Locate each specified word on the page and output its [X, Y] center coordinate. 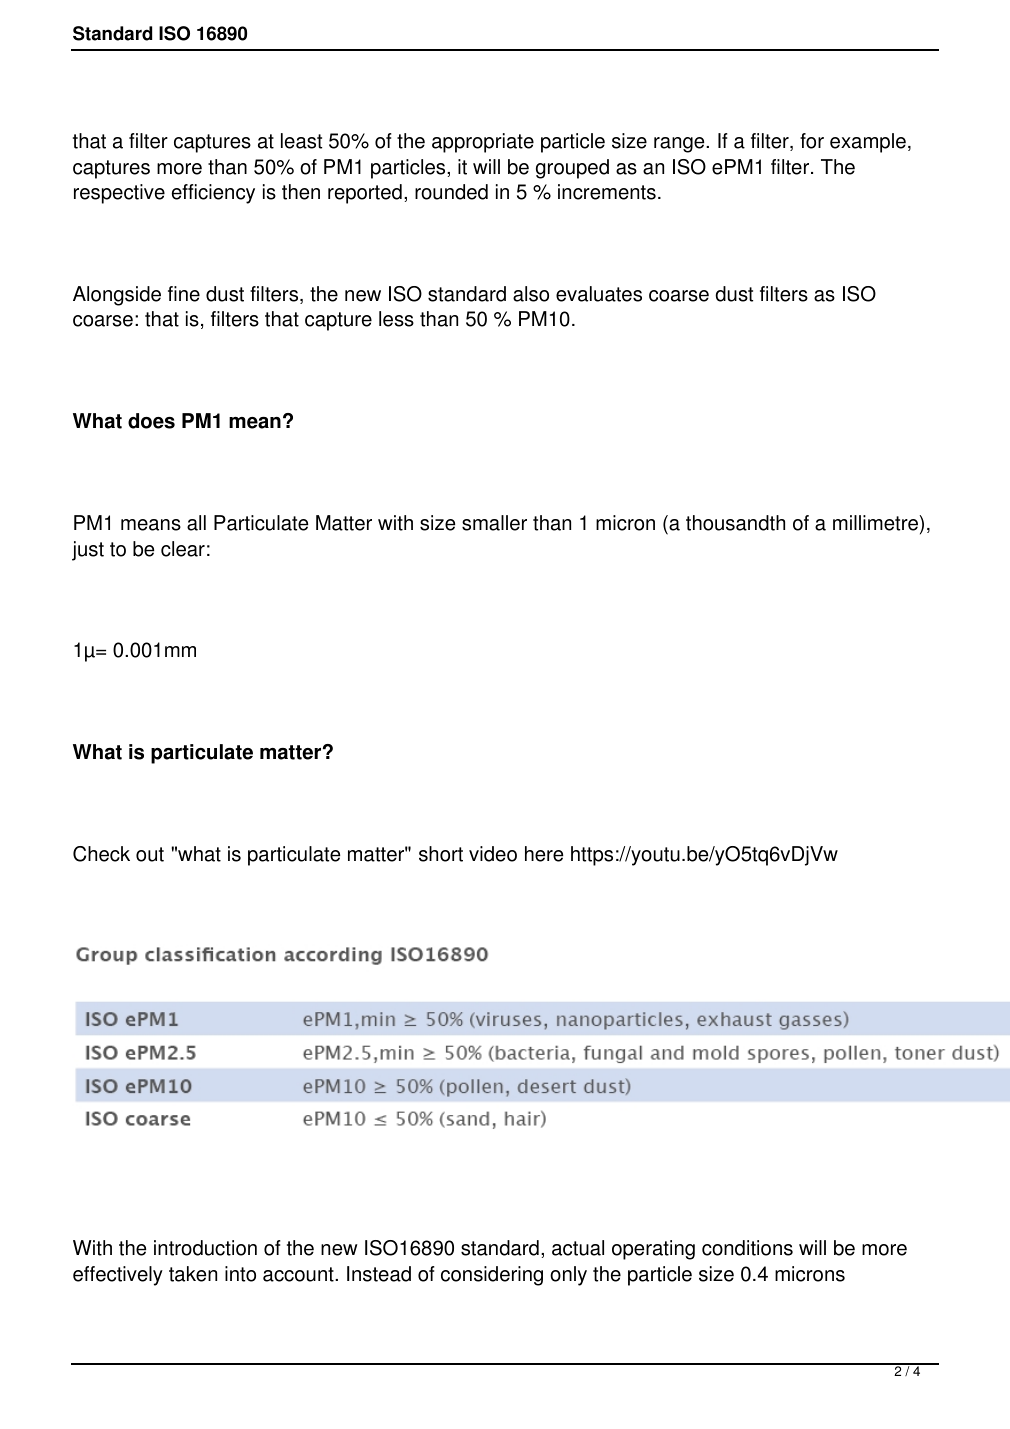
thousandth [735, 523]
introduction [205, 1248]
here [544, 854]
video [493, 854]
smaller [494, 523]
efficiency [213, 194]
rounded [451, 192]
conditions [747, 1248]
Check [101, 854]
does [151, 421]
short [441, 854]
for [812, 141]
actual [578, 1248]
